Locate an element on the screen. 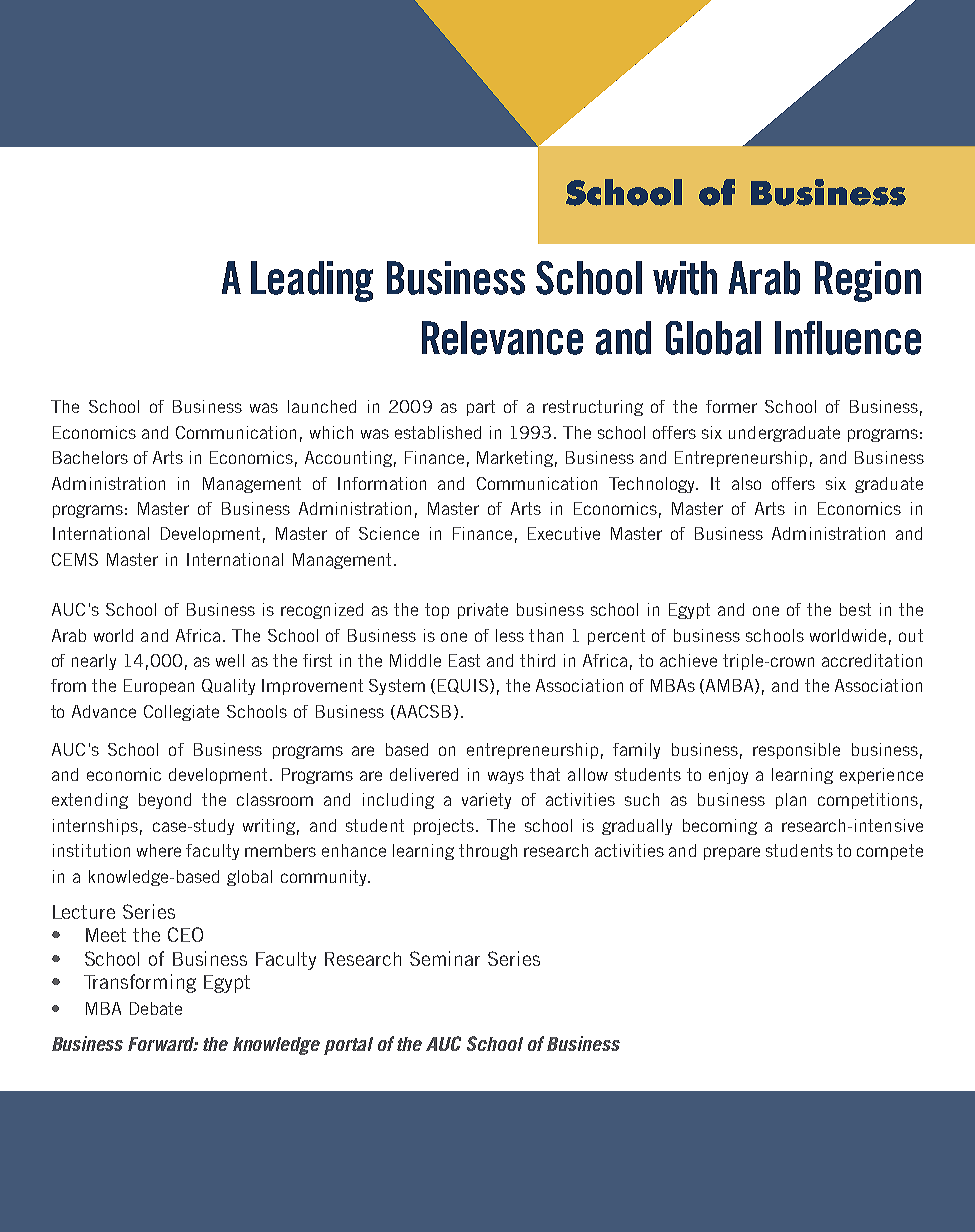 The width and height of the screenshot is (975, 1232). Leading is located at coordinates (312, 281).
